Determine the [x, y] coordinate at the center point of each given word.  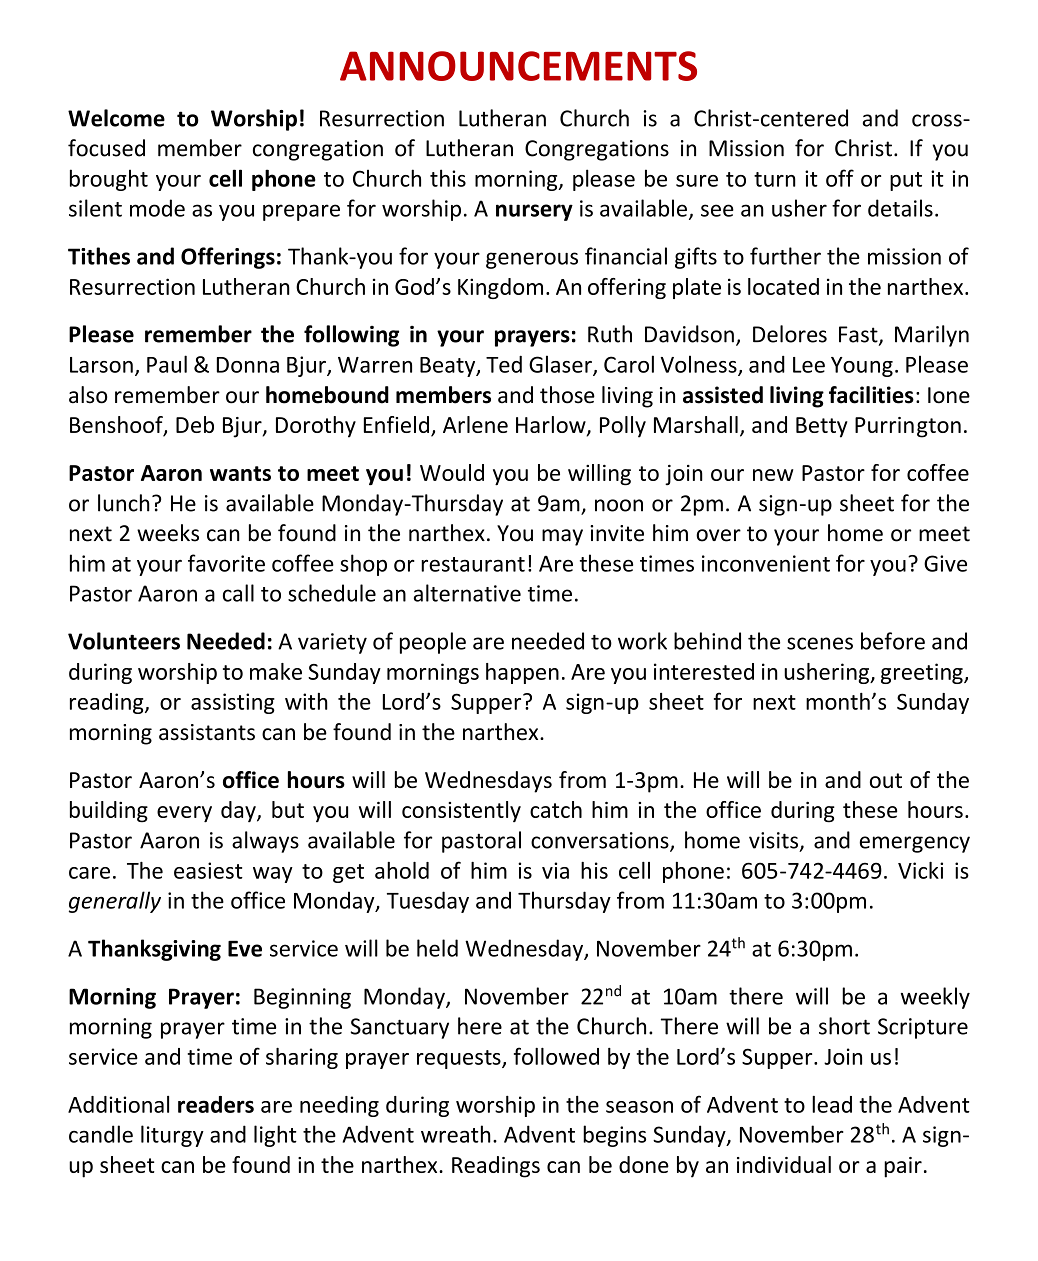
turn [775, 179]
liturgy [172, 1136]
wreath [456, 1134]
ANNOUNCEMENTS [518, 66]
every [184, 814]
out [886, 780]
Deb [195, 424]
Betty [822, 427]
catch [556, 809]
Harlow [552, 426]
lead [832, 1104]
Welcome [116, 118]
